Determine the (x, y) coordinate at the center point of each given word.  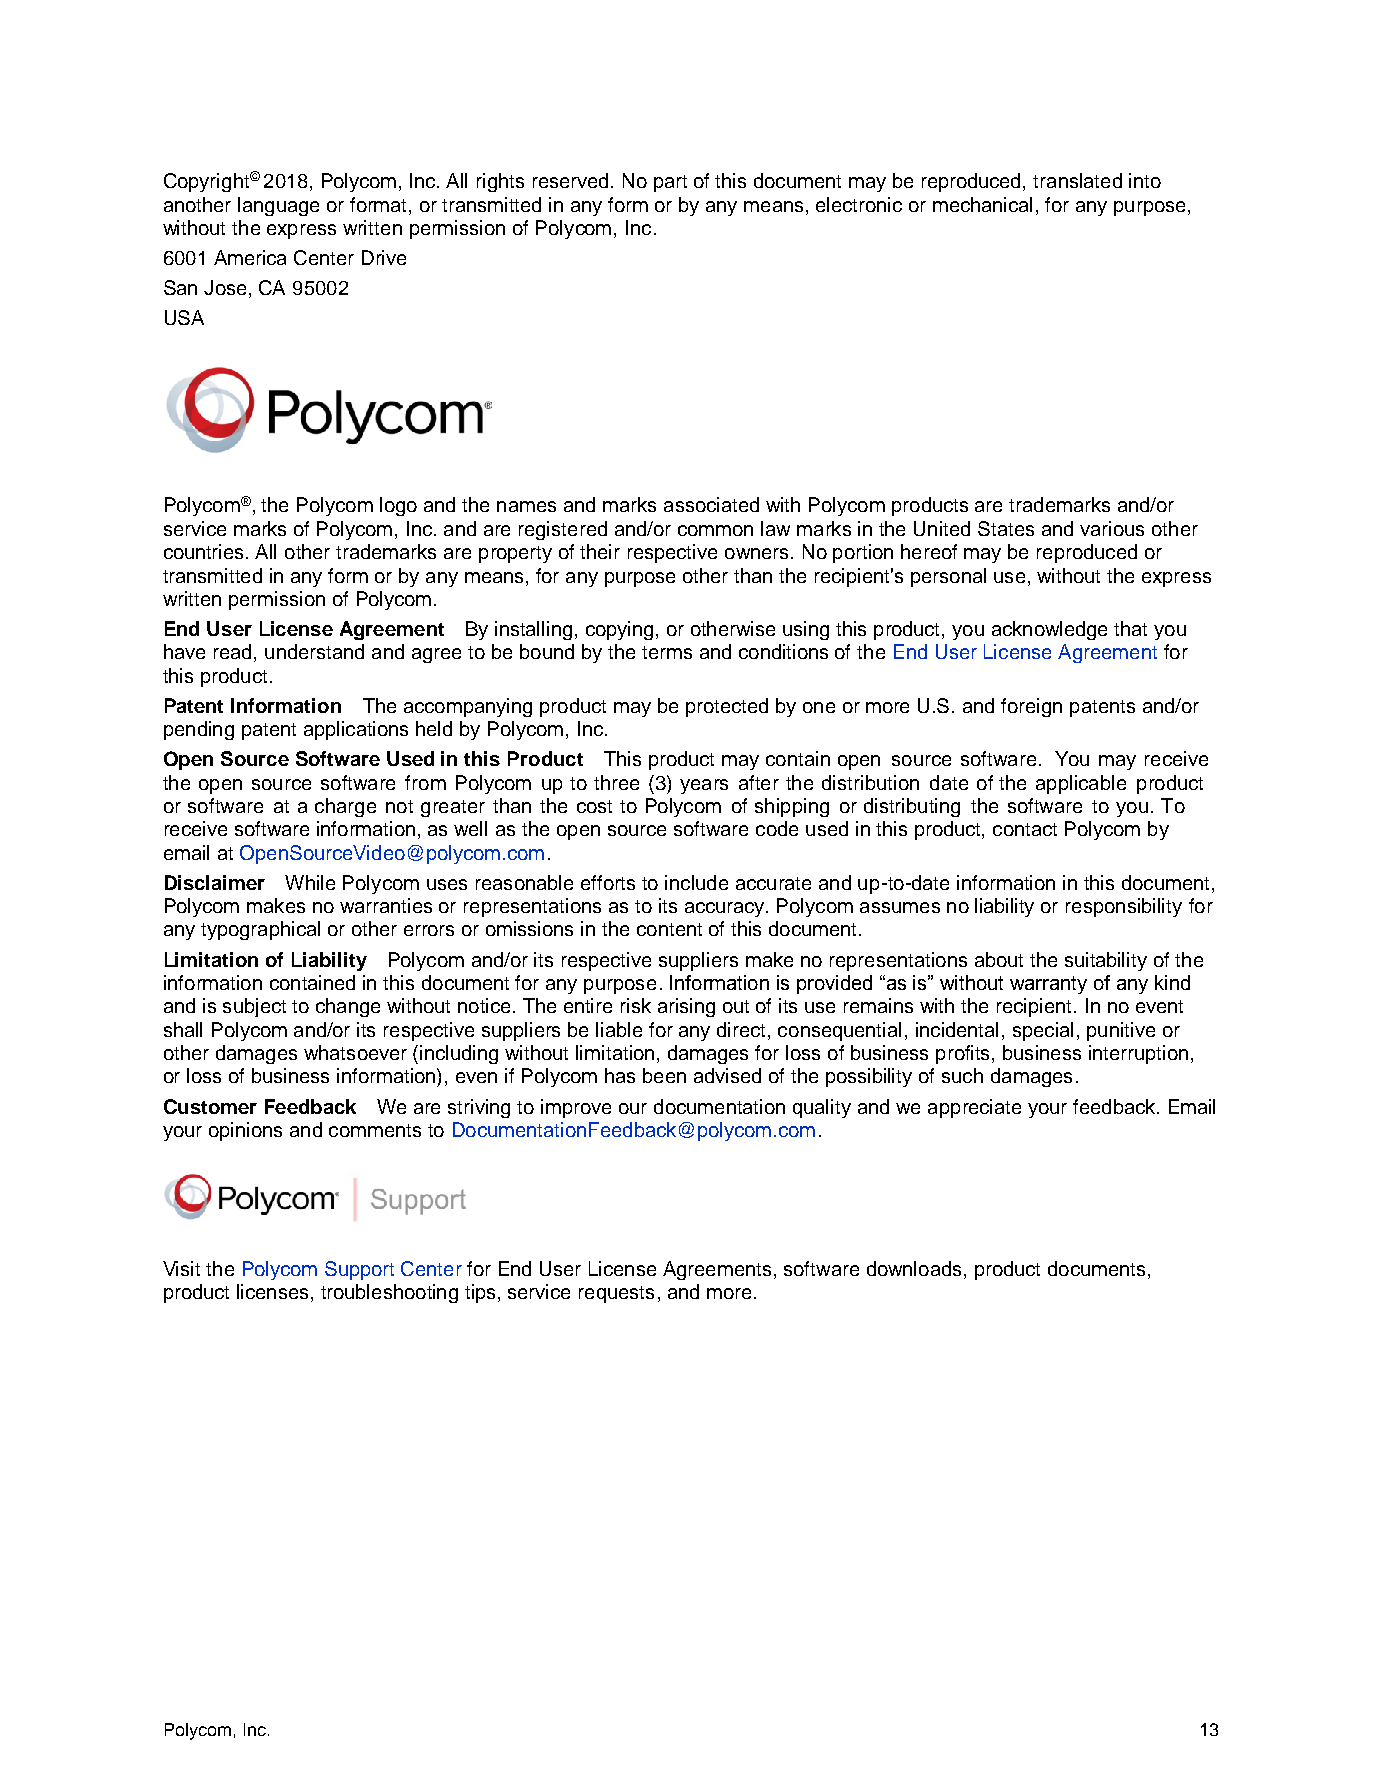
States (1006, 528)
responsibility (1124, 907)
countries (205, 551)
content (669, 929)
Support (359, 1270)
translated (1077, 180)
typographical (260, 930)
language (278, 206)
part (670, 183)
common (715, 530)
